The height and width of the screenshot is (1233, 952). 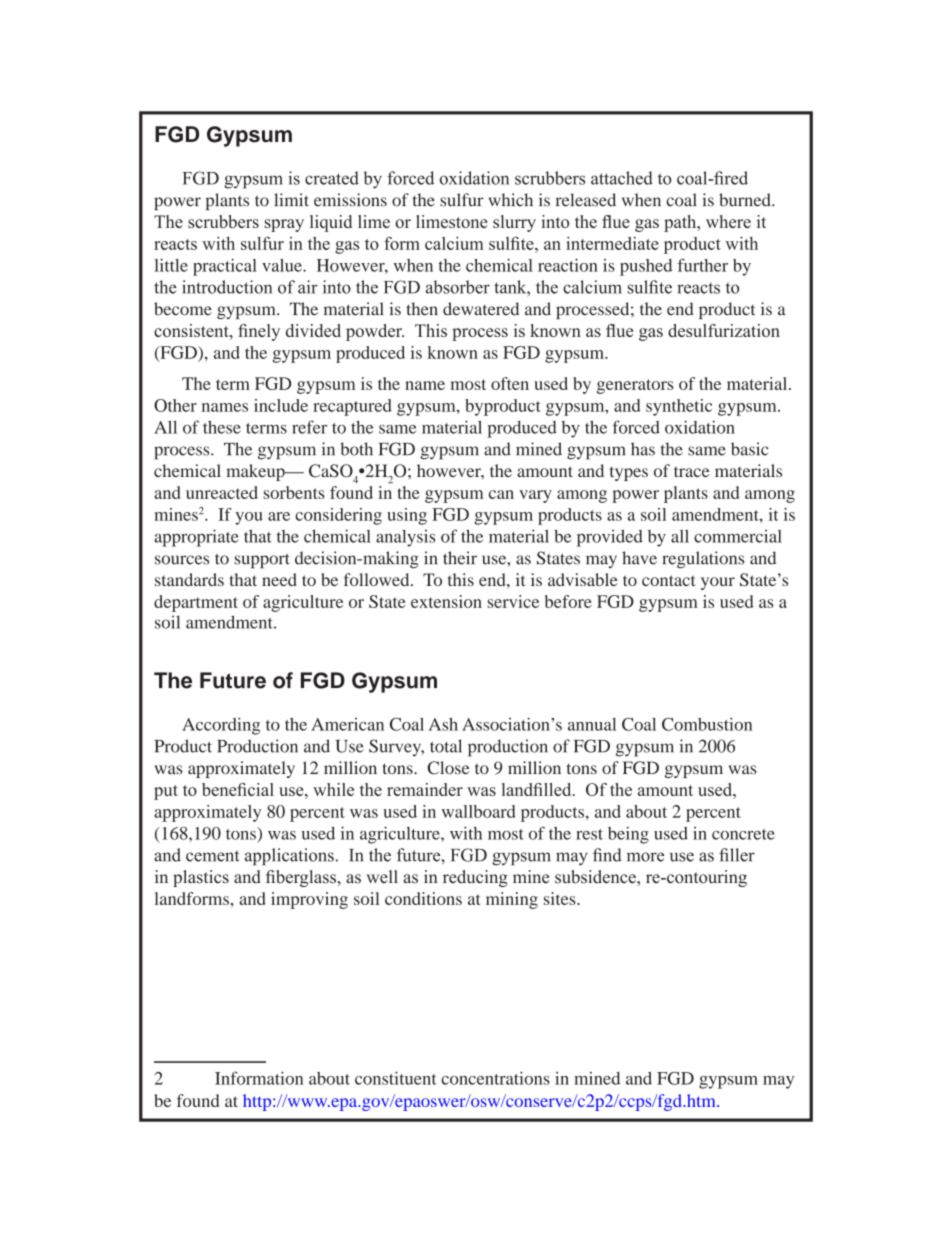 What do you see at coordinates (510, 383) in the screenshot?
I see `often` at bounding box center [510, 383].
